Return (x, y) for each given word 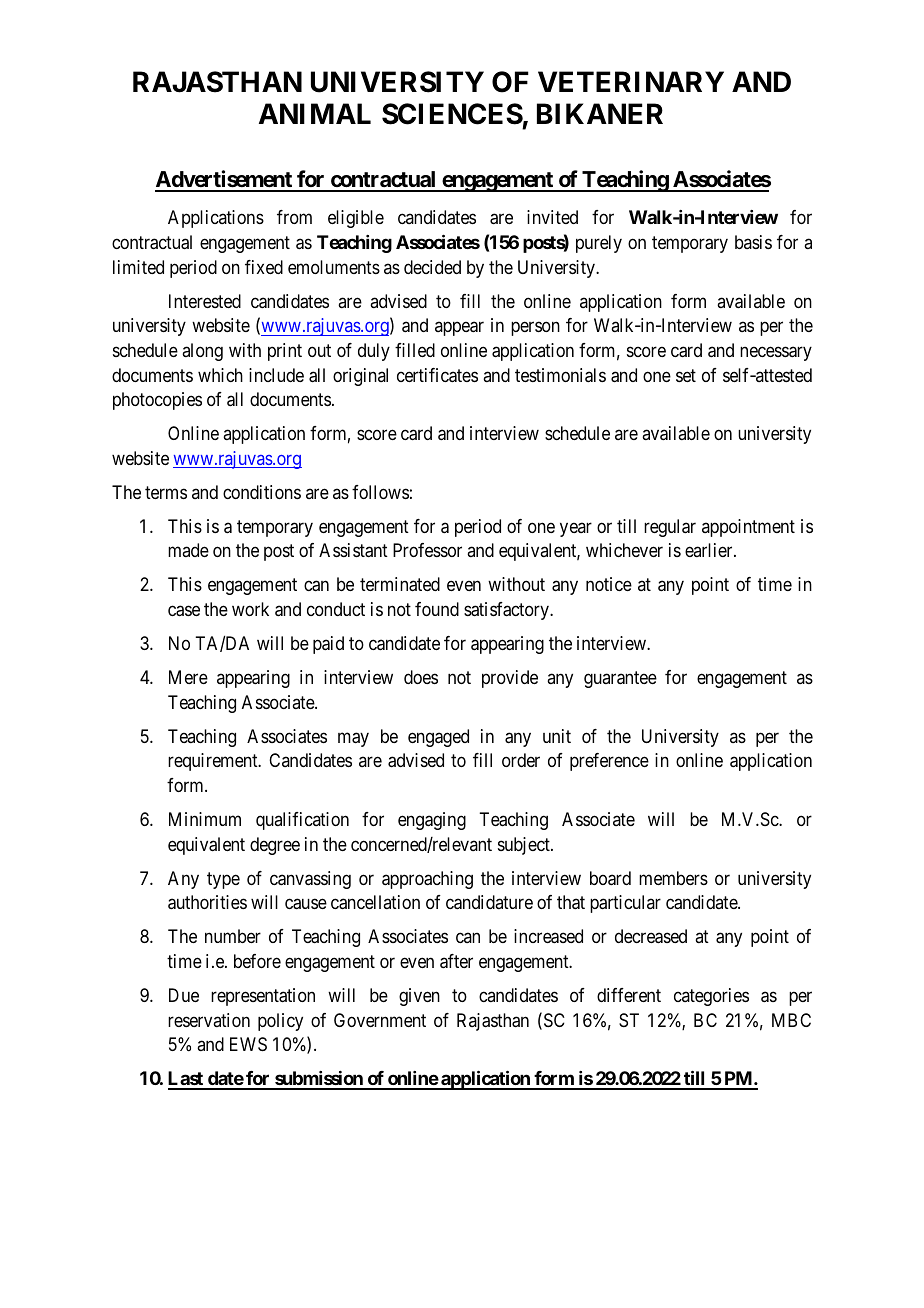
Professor (427, 550)
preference (609, 762)
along (202, 352)
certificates (437, 375)
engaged (438, 738)
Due (184, 995)
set (686, 375)
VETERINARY (631, 81)
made (188, 550)
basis (753, 242)
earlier (710, 550)
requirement (214, 762)
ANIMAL (315, 113)
